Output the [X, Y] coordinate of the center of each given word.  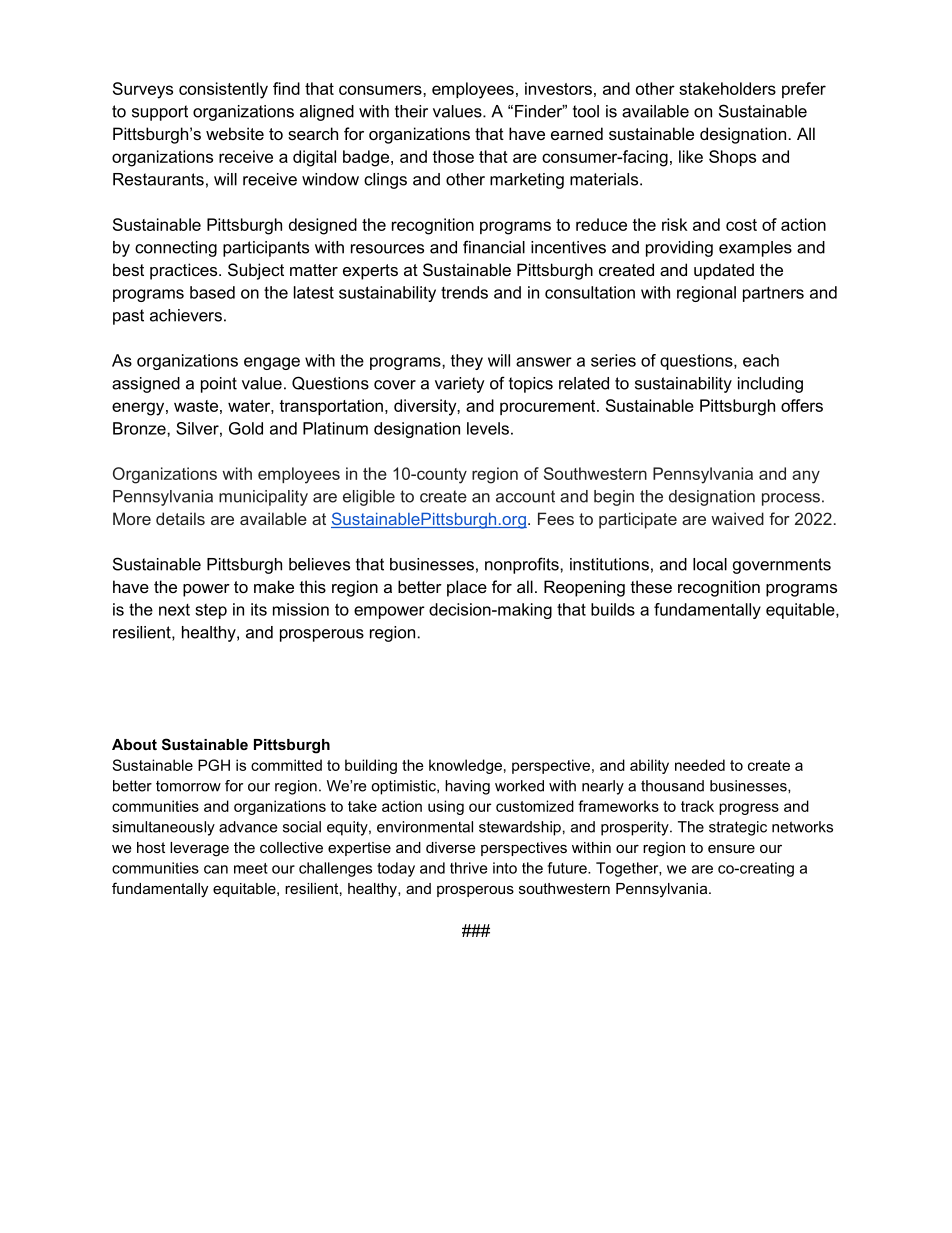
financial [494, 247]
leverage [199, 849]
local [710, 564]
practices [185, 271]
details [180, 518]
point [219, 385]
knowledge [465, 766]
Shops [732, 158]
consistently [223, 90]
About [134, 744]
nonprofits [523, 565]
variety [460, 385]
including [770, 385]
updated [724, 271]
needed [700, 765]
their [411, 111]
